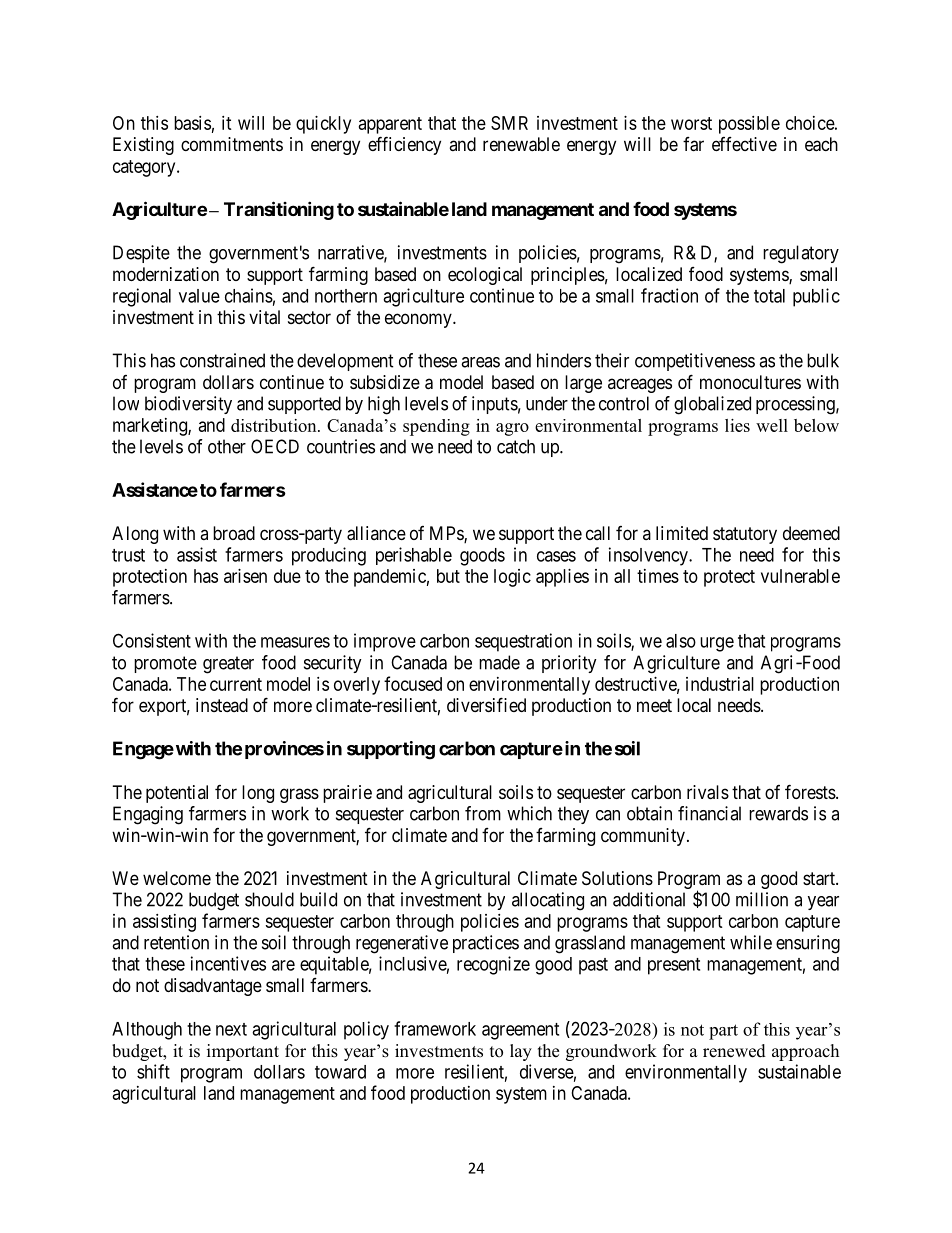  Describe the element at coordinates (521, 144) in the screenshot. I see `renewable` at that location.
